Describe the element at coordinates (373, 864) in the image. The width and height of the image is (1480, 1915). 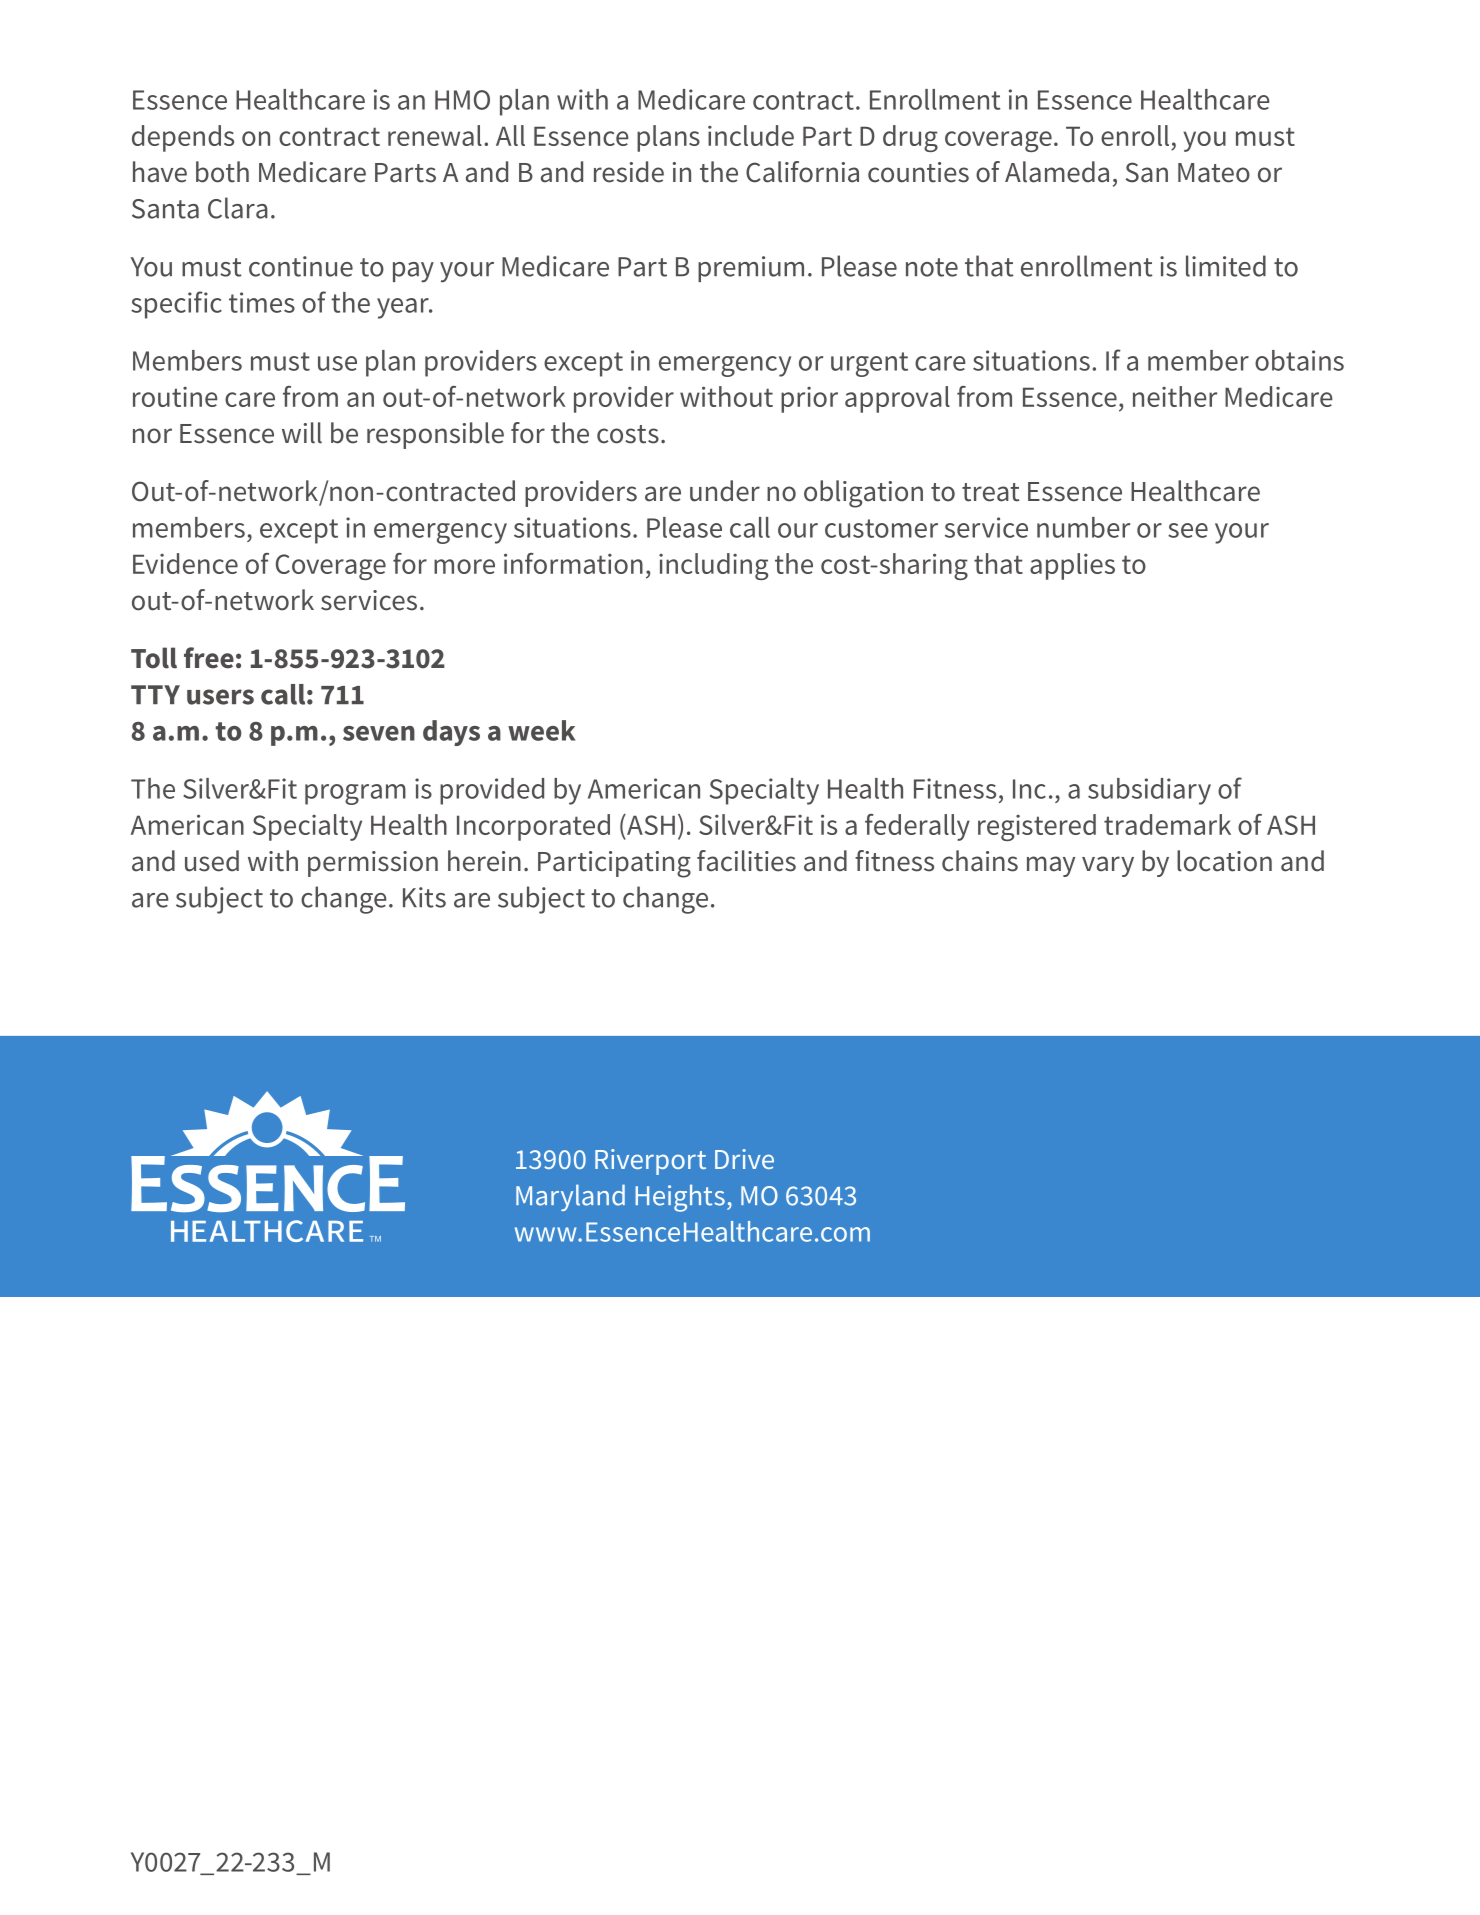
I see `permission` at that location.
